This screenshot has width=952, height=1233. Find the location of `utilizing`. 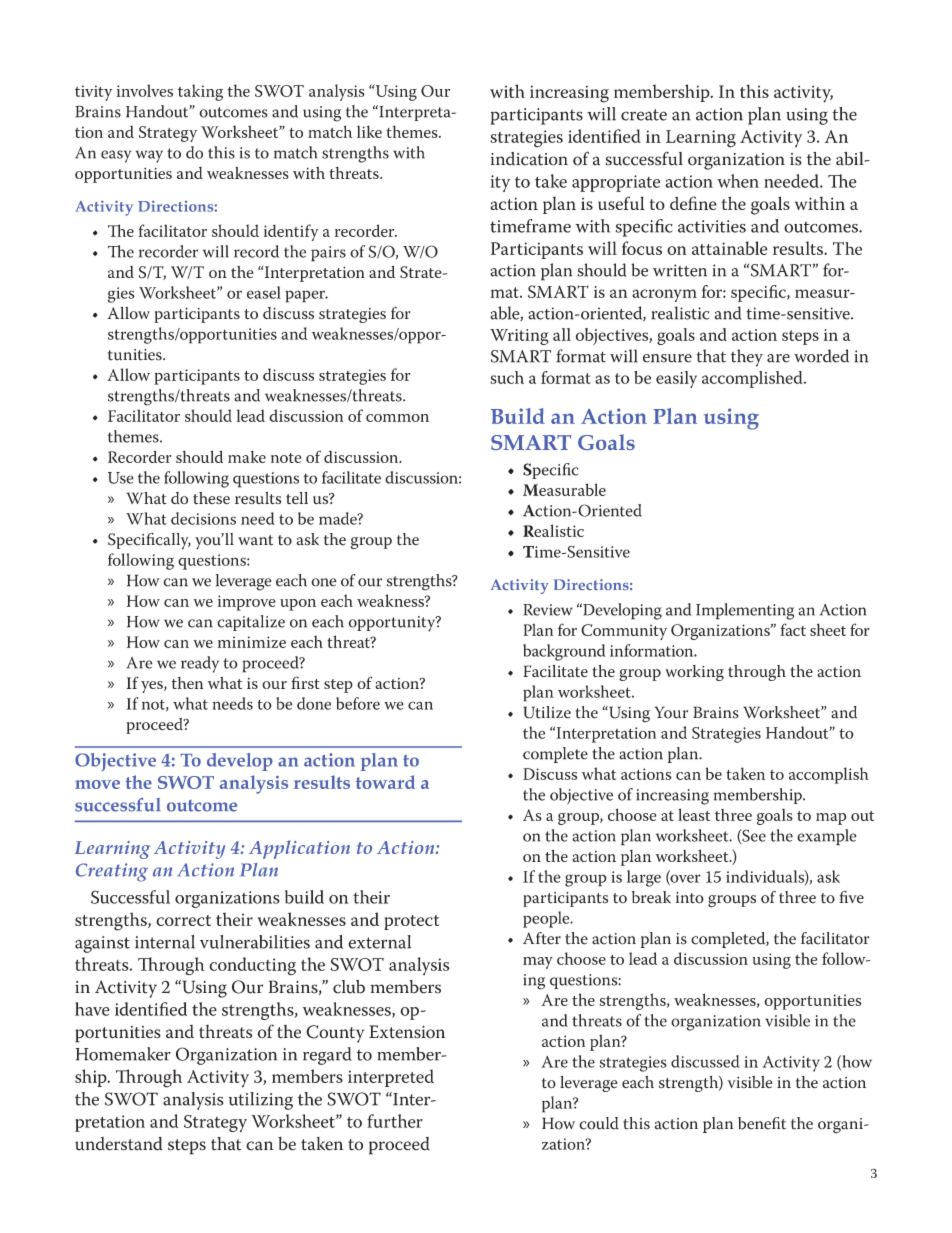

utilizing is located at coordinates (261, 1101).
